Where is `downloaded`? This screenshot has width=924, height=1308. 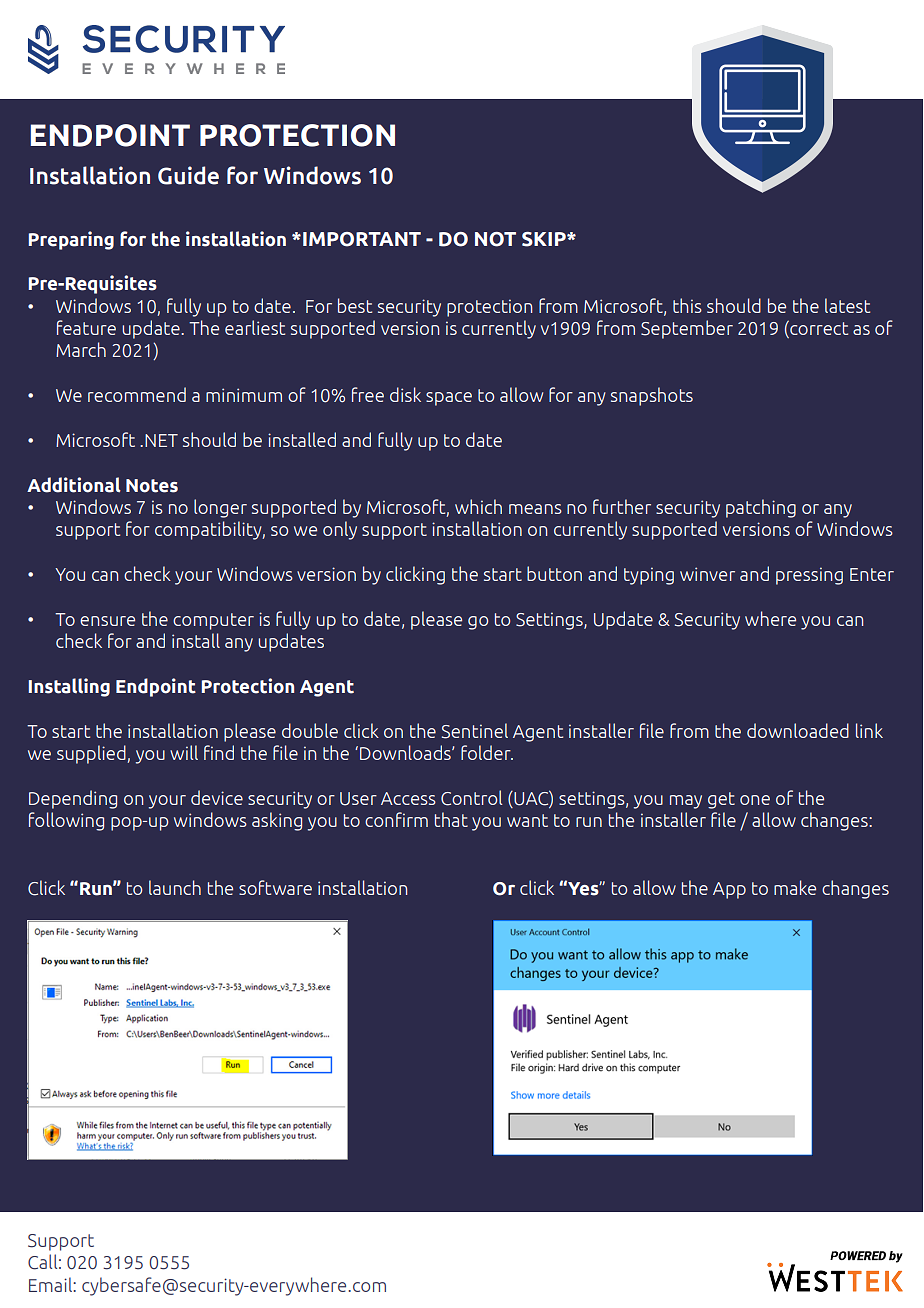 downloaded is located at coordinates (798, 730).
